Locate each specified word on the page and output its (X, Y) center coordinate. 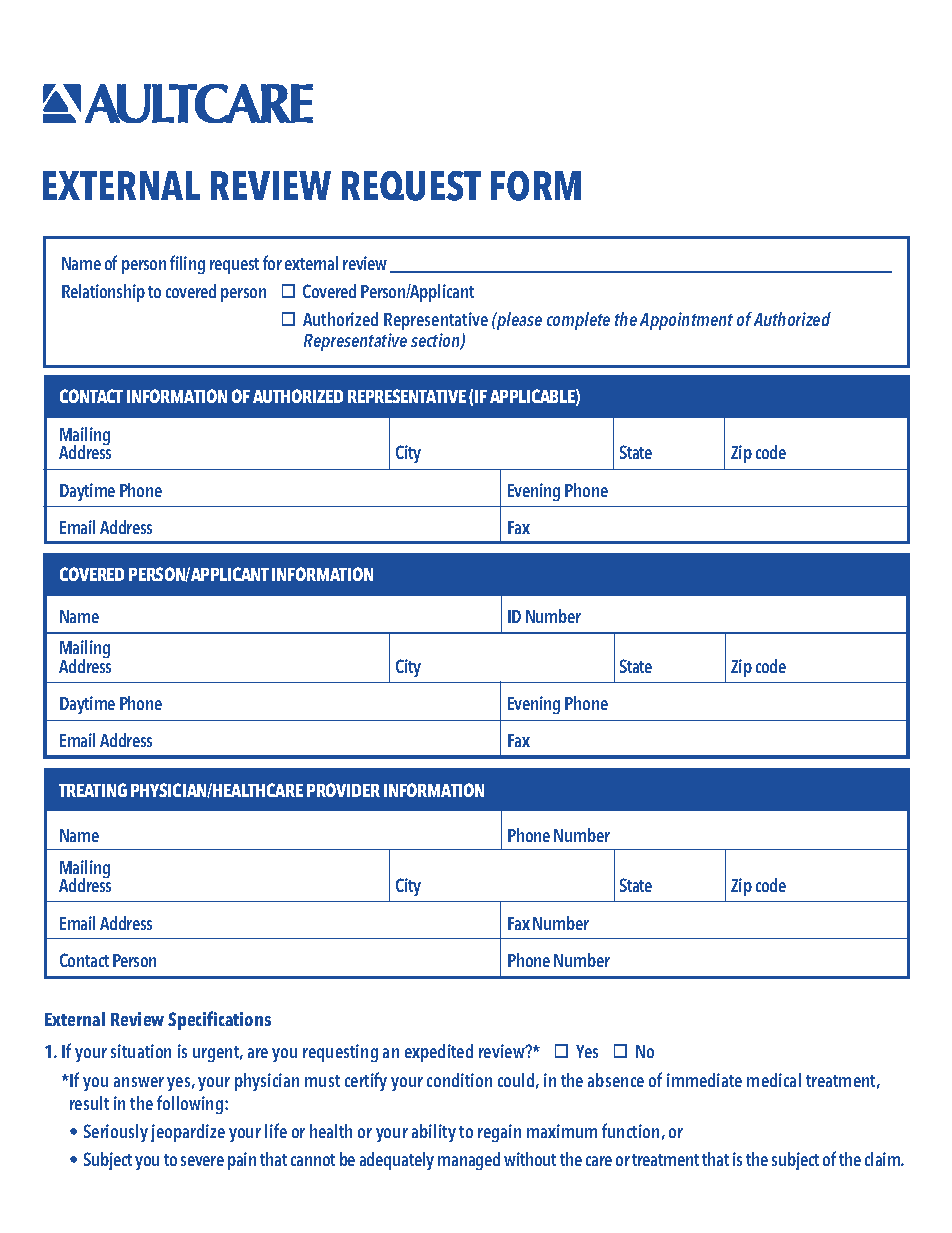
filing (187, 264)
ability (434, 1133)
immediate (704, 1080)
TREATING (93, 790)
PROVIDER (343, 790)
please (518, 321)
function (630, 1130)
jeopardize (188, 1133)
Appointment (686, 321)
